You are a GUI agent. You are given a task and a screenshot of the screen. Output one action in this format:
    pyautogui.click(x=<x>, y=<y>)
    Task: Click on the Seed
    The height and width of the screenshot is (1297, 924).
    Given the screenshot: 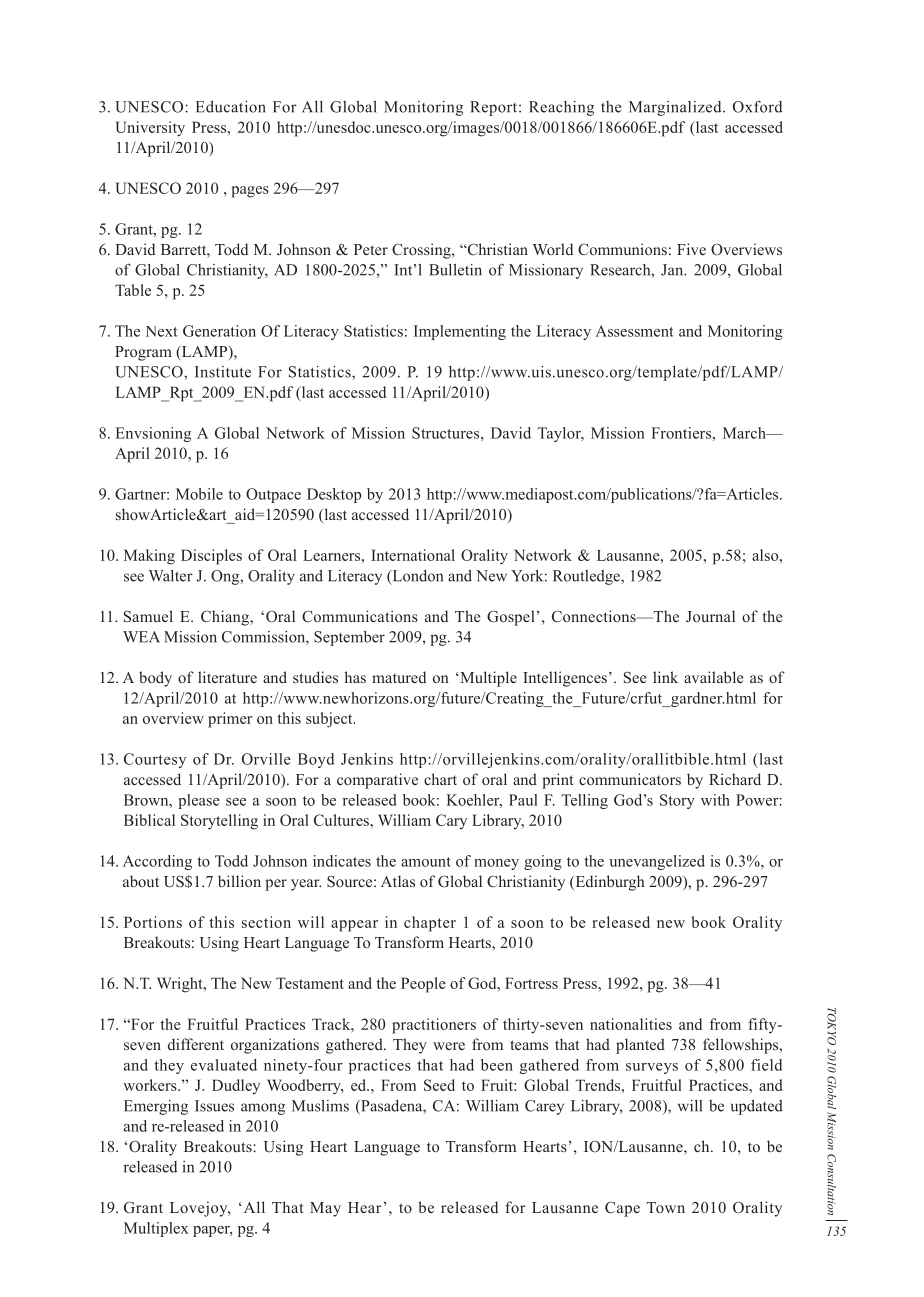 What is the action you would take?
    pyautogui.click(x=439, y=1085)
